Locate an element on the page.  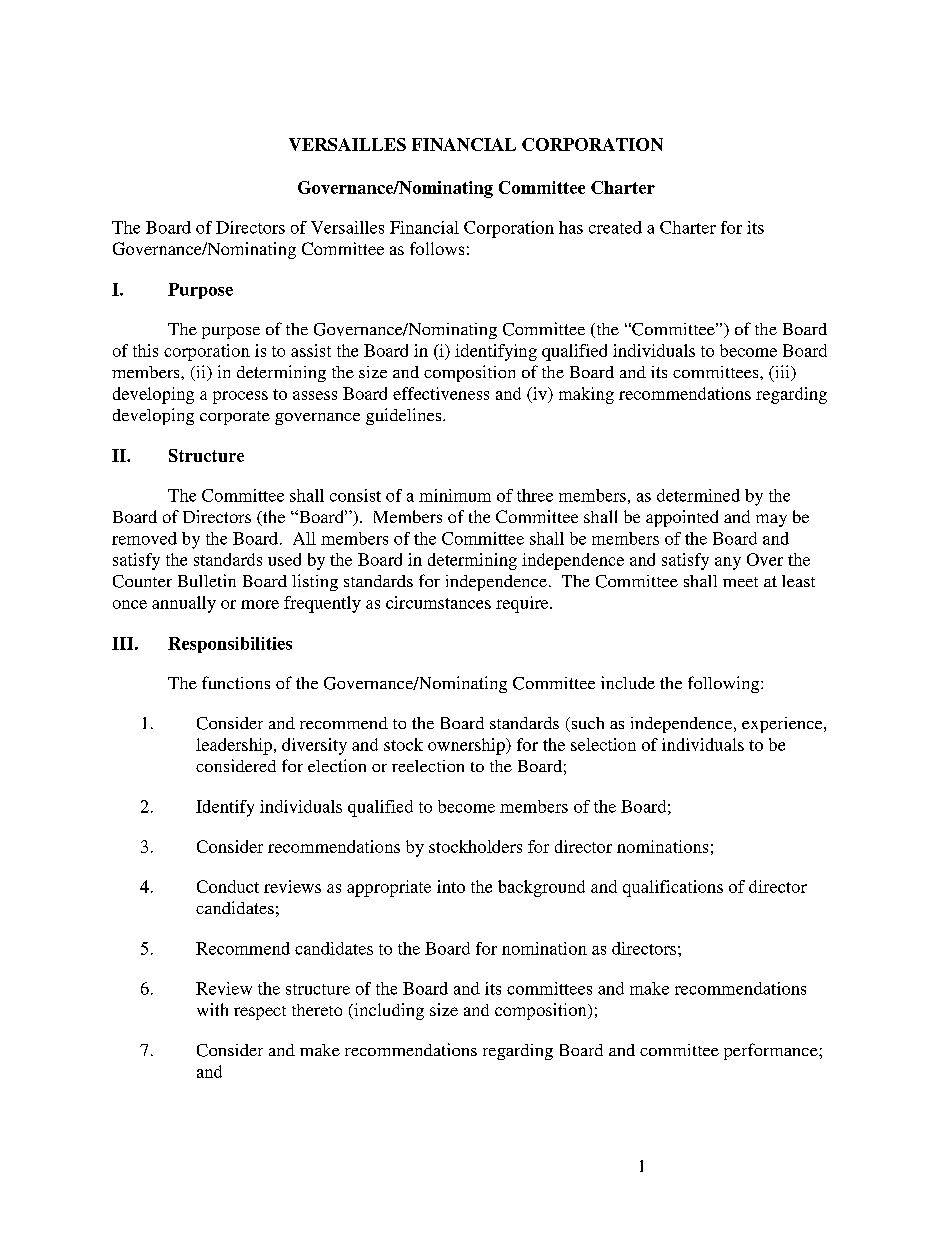
follows is located at coordinates (437, 248).
